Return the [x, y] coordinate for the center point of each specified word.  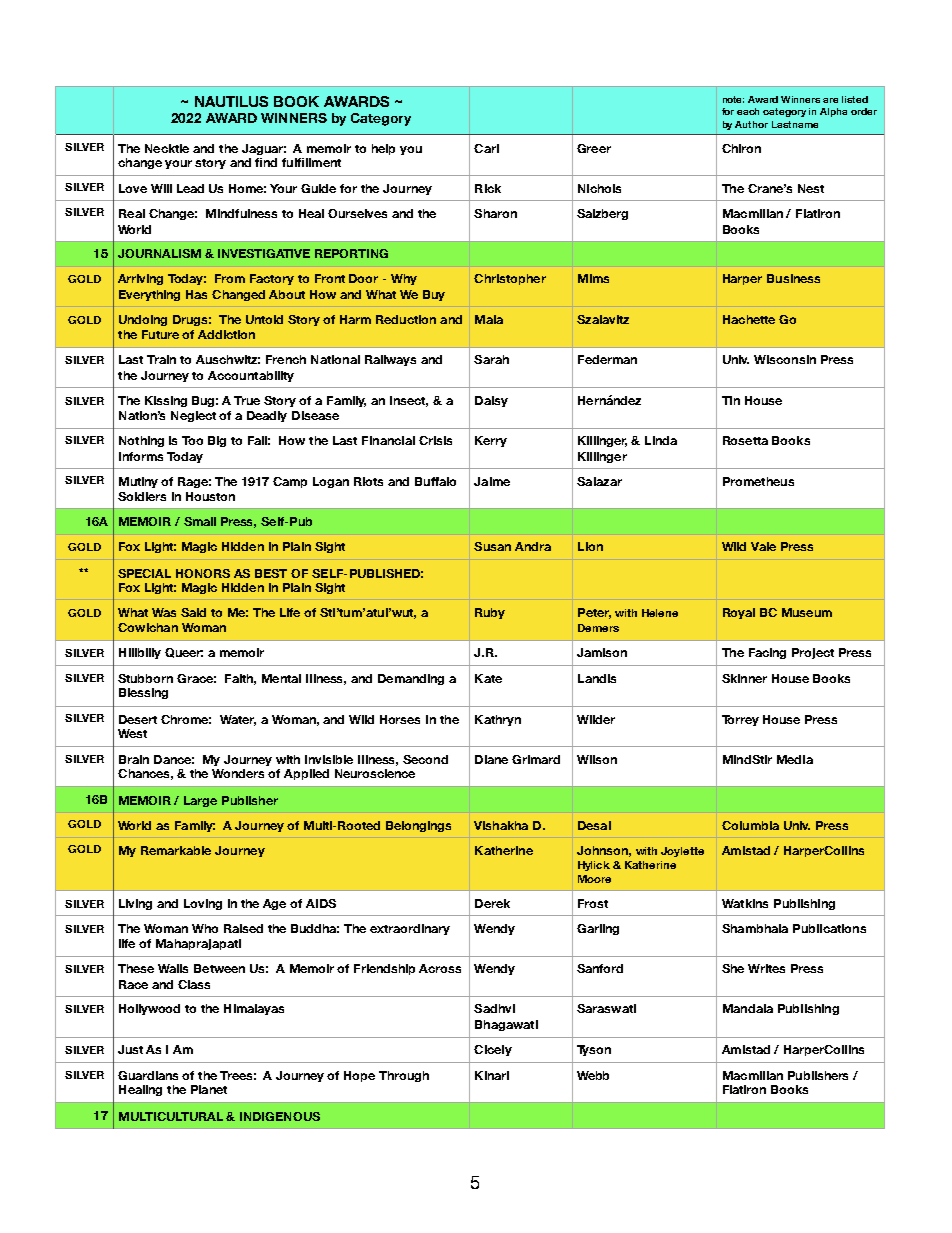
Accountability [251, 376]
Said [193, 612]
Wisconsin [785, 359]
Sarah [491, 359]
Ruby [490, 613]
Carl [486, 148]
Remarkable [176, 850]
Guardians [148, 1075]
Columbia [750, 825]
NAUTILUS [231, 101]
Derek [492, 903]
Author [751, 124]
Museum [807, 612]
